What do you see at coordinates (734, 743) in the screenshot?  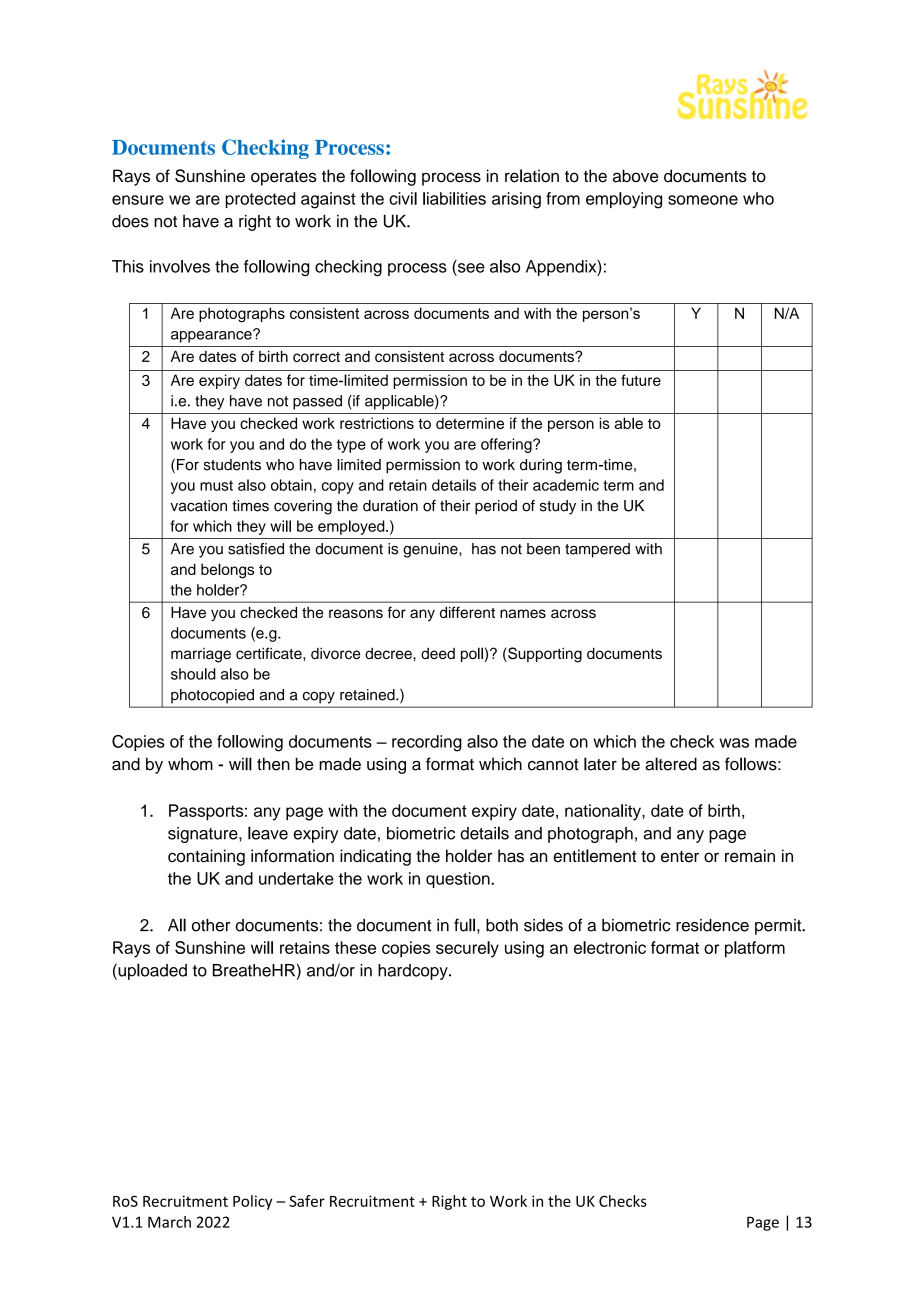 I see `was` at bounding box center [734, 743].
